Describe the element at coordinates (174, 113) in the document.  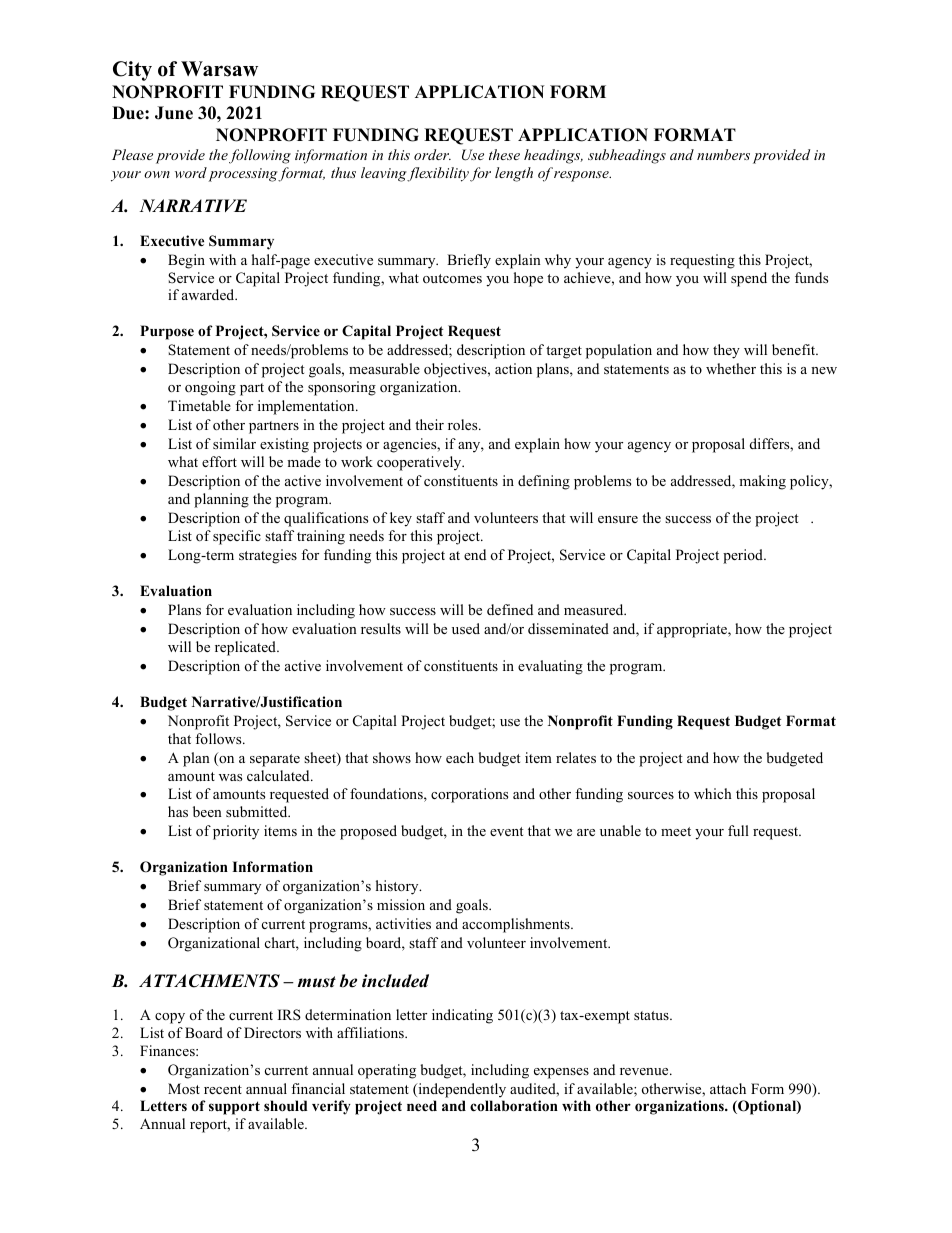
I see `June` at that location.
